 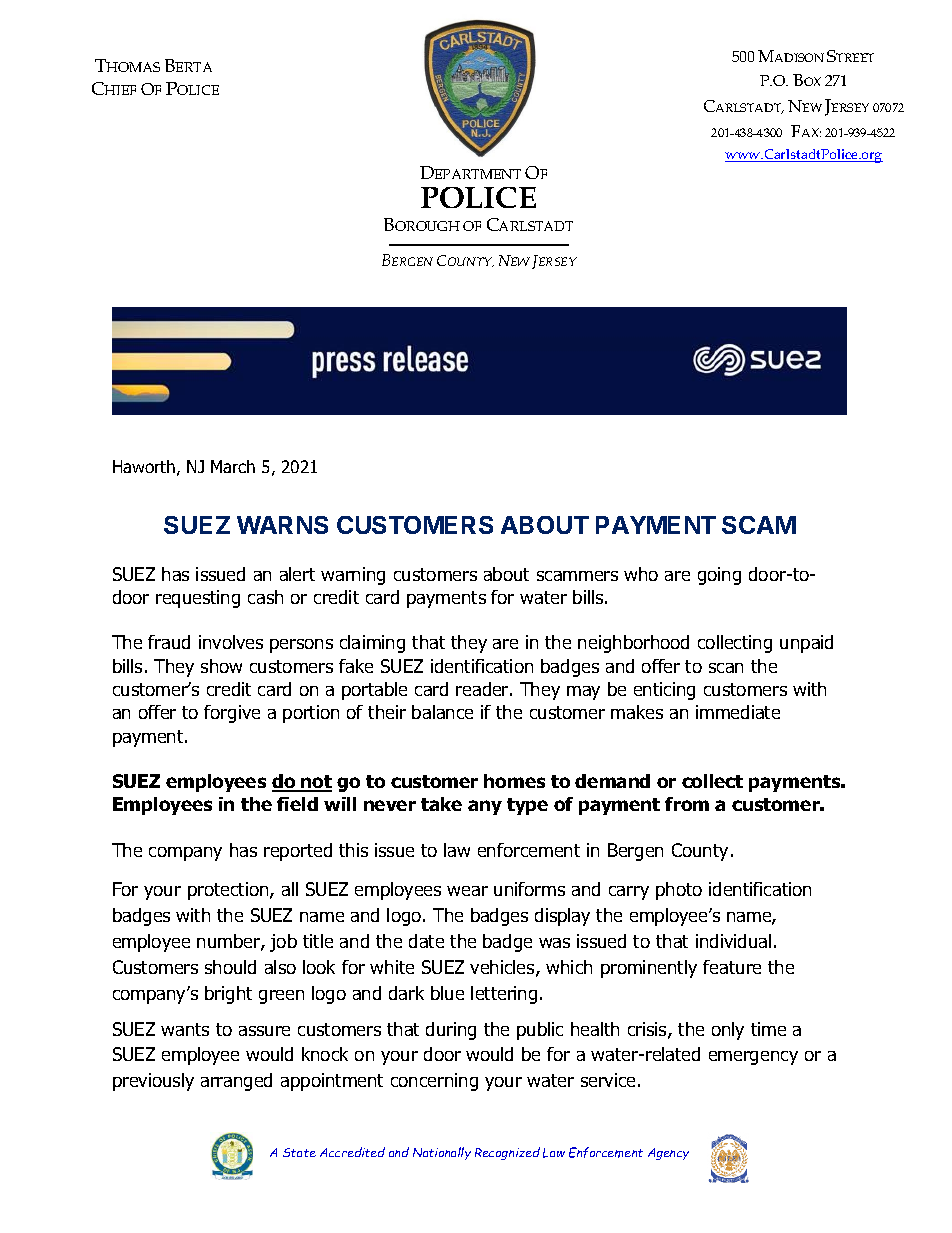 I want to click on State, so click(x=299, y=1152).
